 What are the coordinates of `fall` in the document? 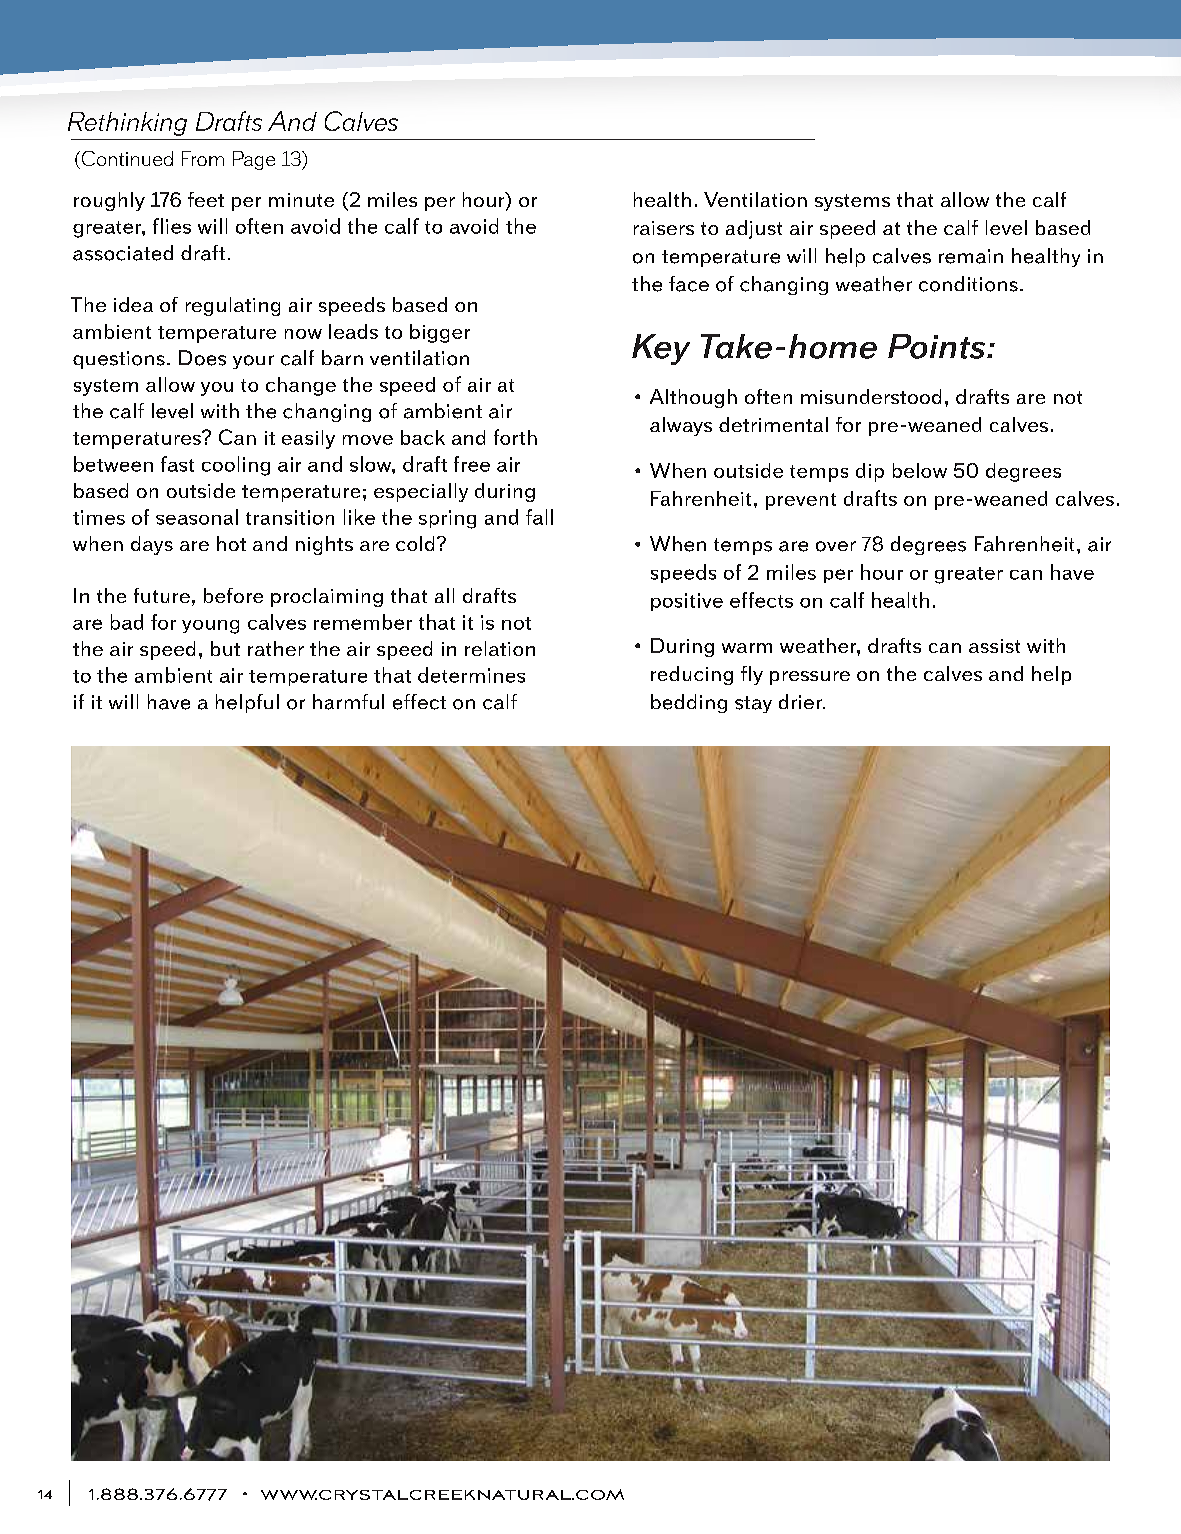 It's located at (539, 517).
